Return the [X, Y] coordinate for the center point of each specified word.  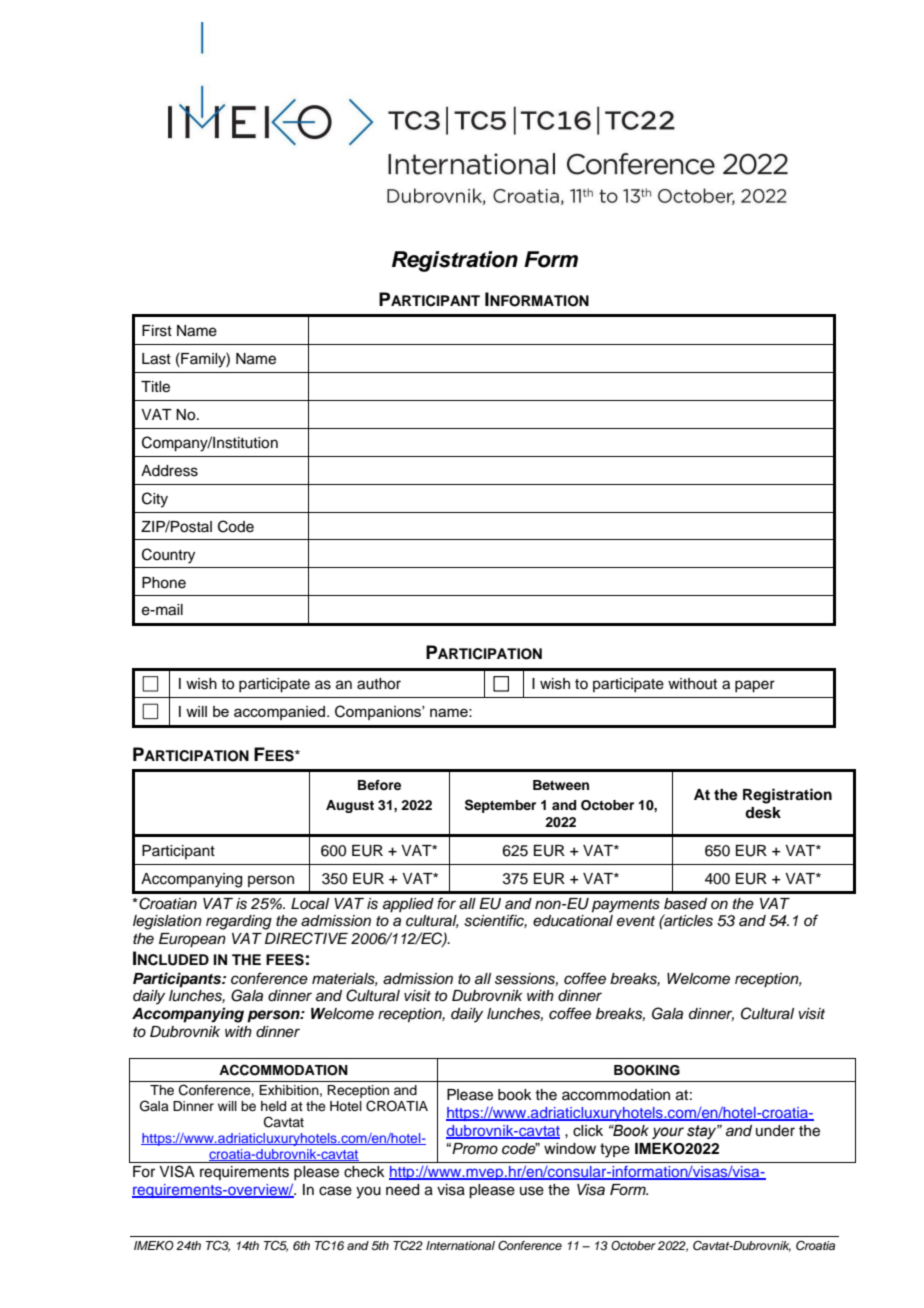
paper [755, 686]
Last [156, 359]
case [335, 1191]
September [500, 806]
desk [763, 813]
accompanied [279, 713]
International [460, 1245]
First [157, 331]
